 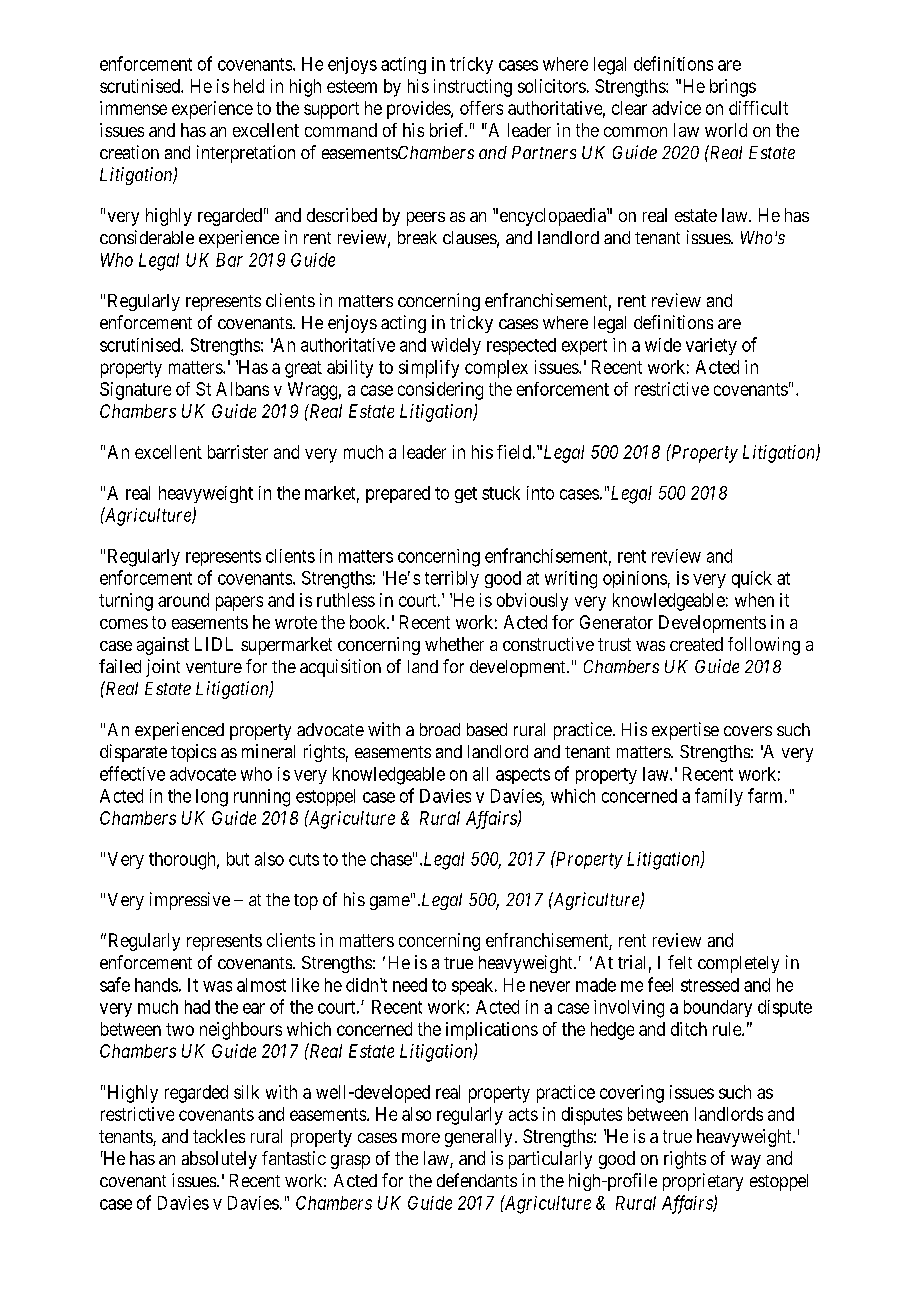 What do you see at coordinates (466, 495) in the document?
I see `get` at bounding box center [466, 495].
